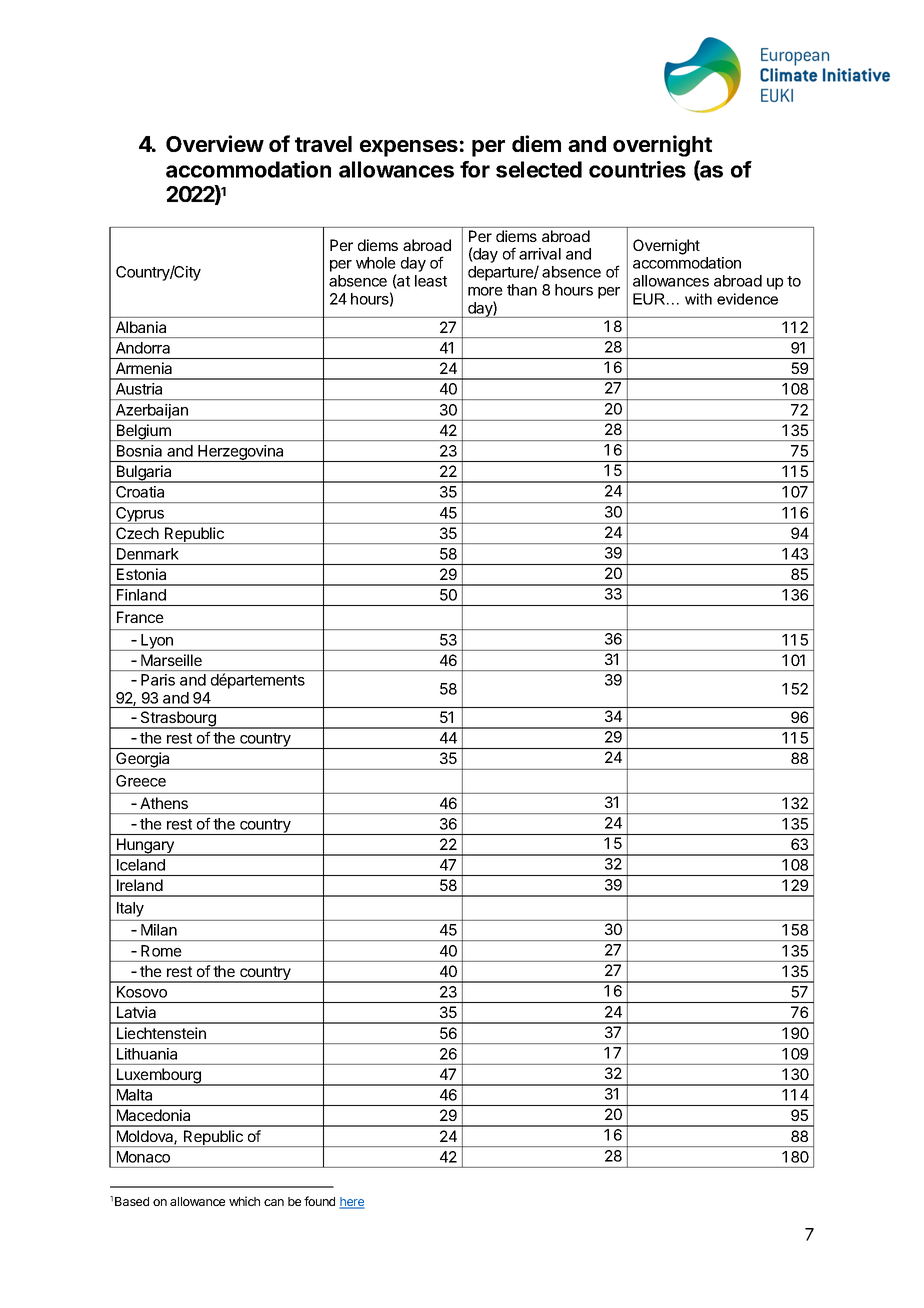 The width and height of the screenshot is (924, 1308). I want to click on Overview, so click(215, 143).
